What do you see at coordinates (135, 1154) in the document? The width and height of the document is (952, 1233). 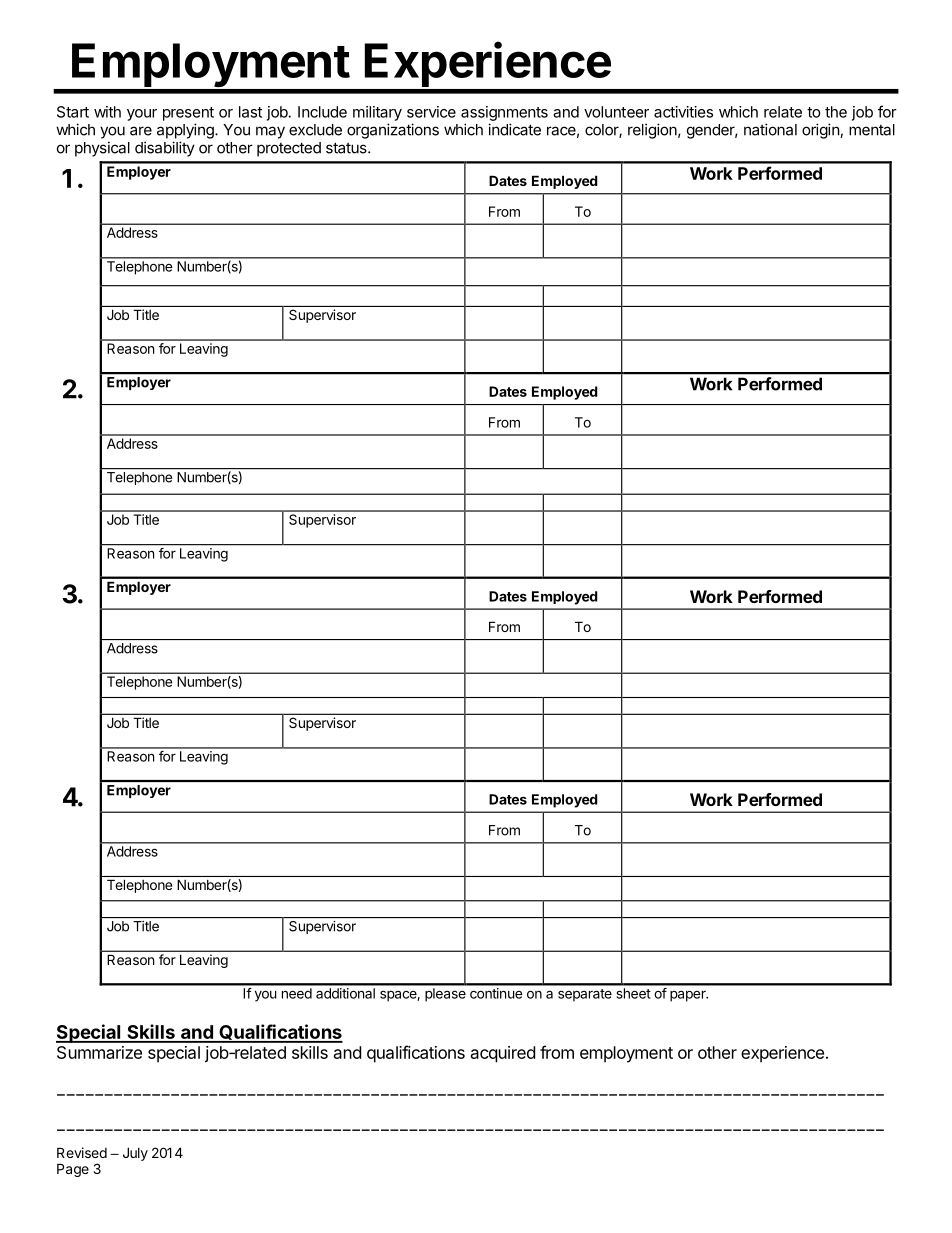 I see `July` at bounding box center [135, 1154].
